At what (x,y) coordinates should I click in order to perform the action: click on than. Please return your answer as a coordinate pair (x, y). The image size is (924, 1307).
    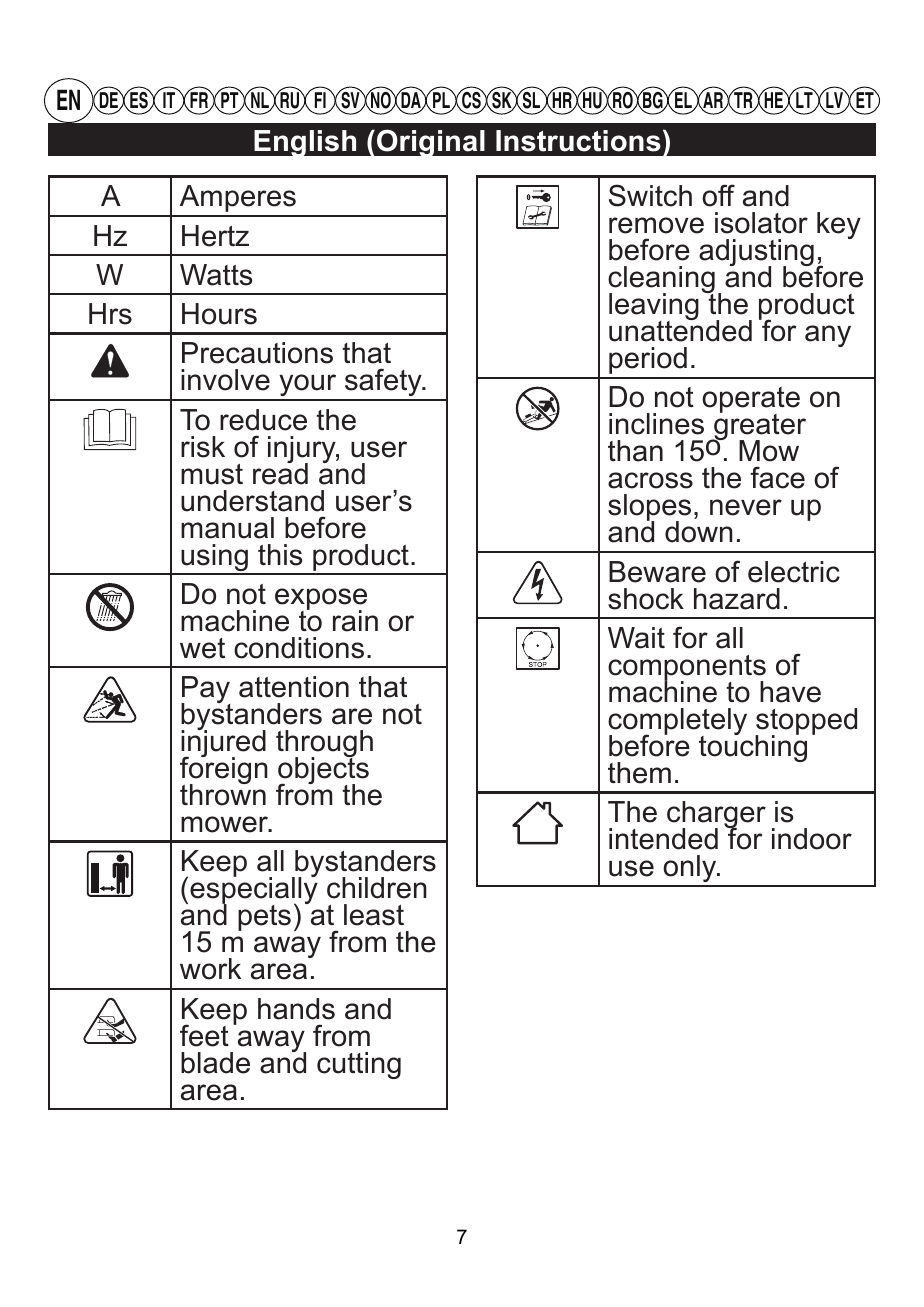
    Looking at the image, I should click on (635, 451).
